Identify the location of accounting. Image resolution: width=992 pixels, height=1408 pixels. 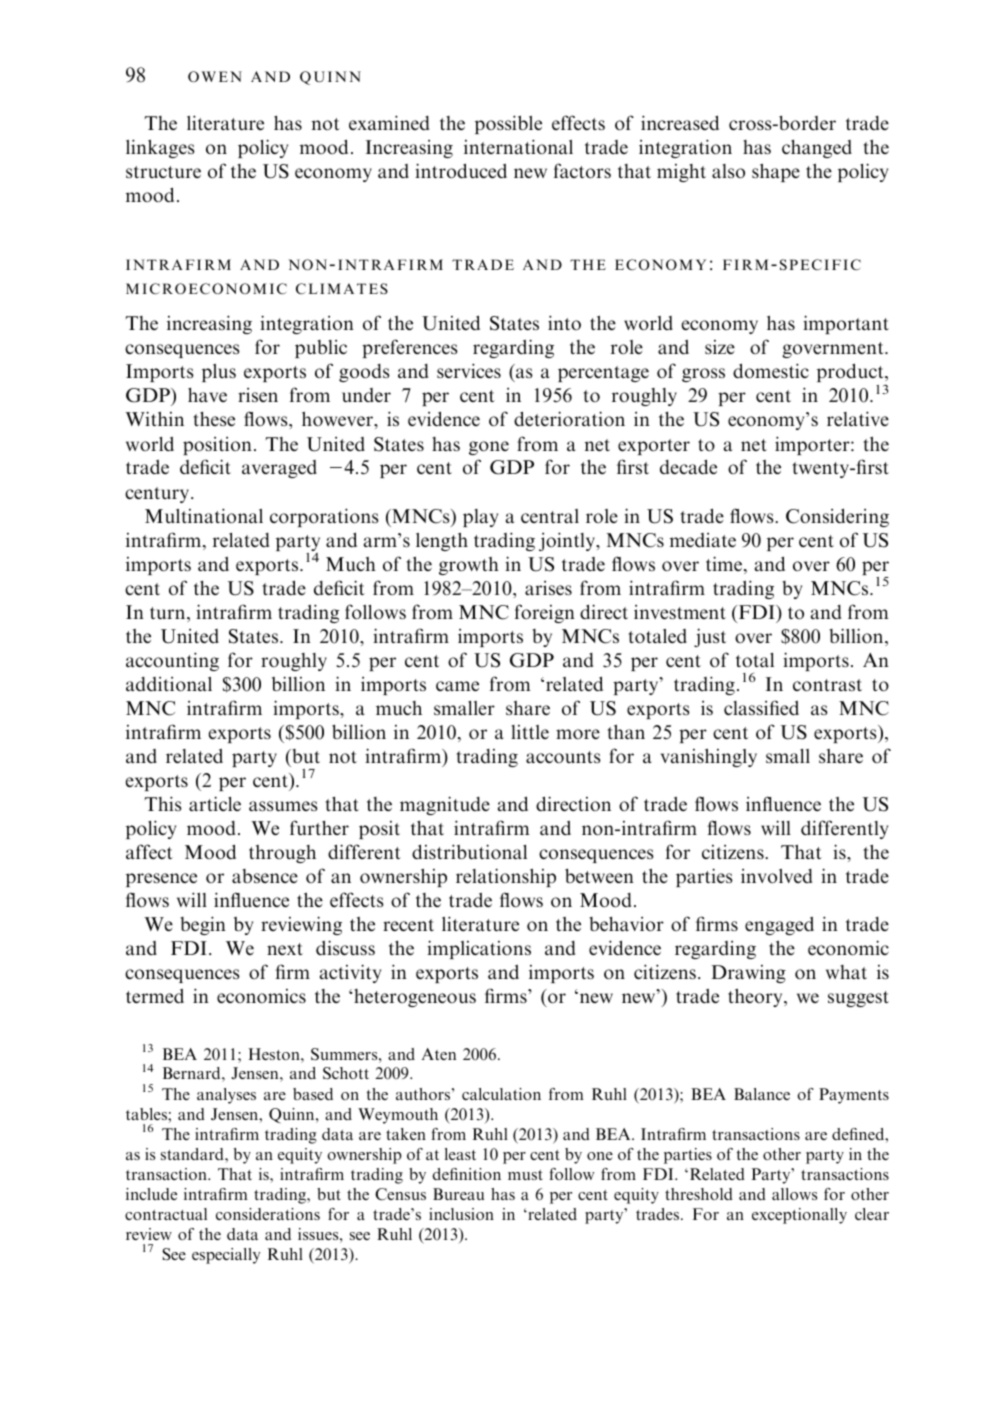
(172, 661).
